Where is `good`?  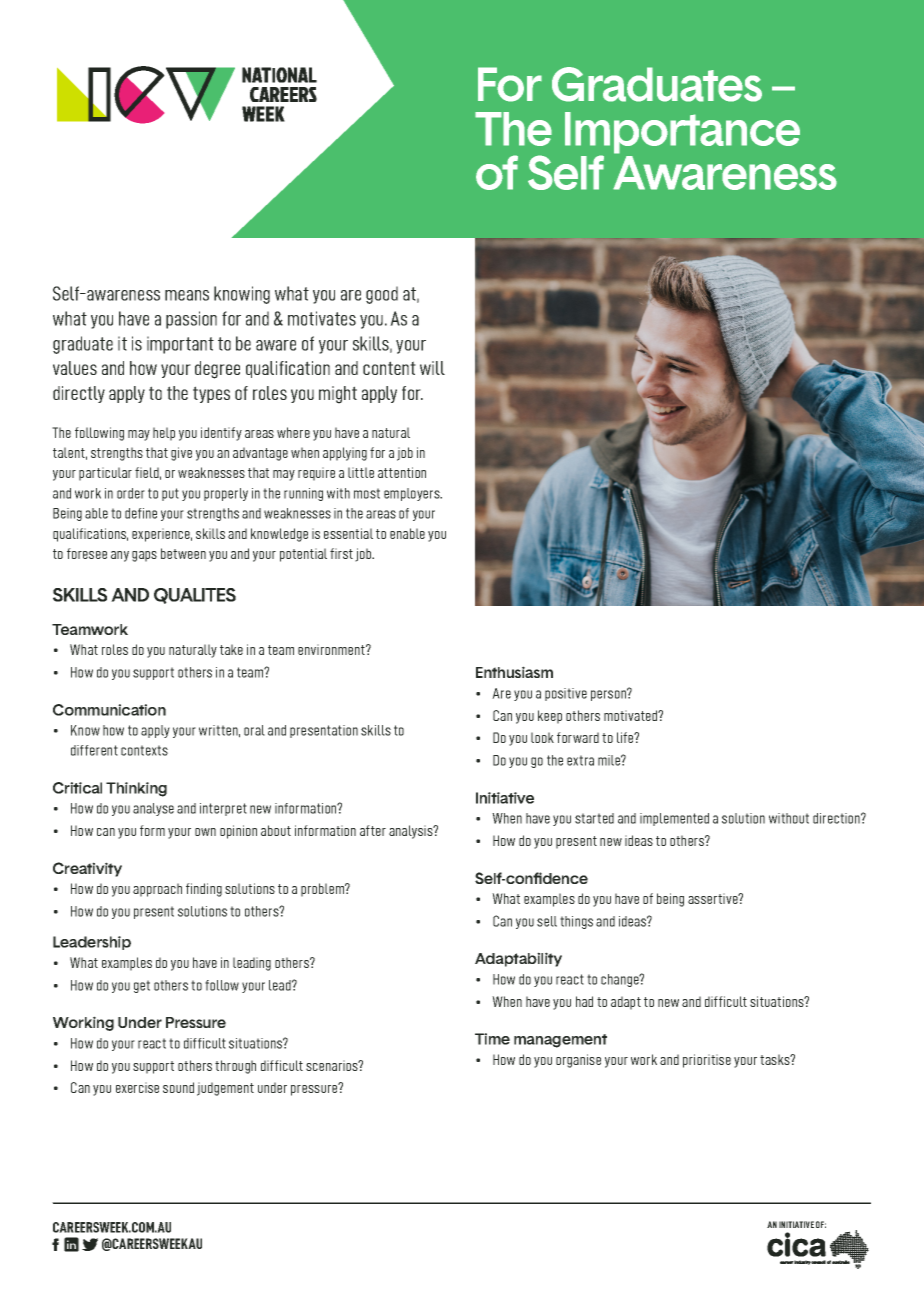 good is located at coordinates (382, 295).
